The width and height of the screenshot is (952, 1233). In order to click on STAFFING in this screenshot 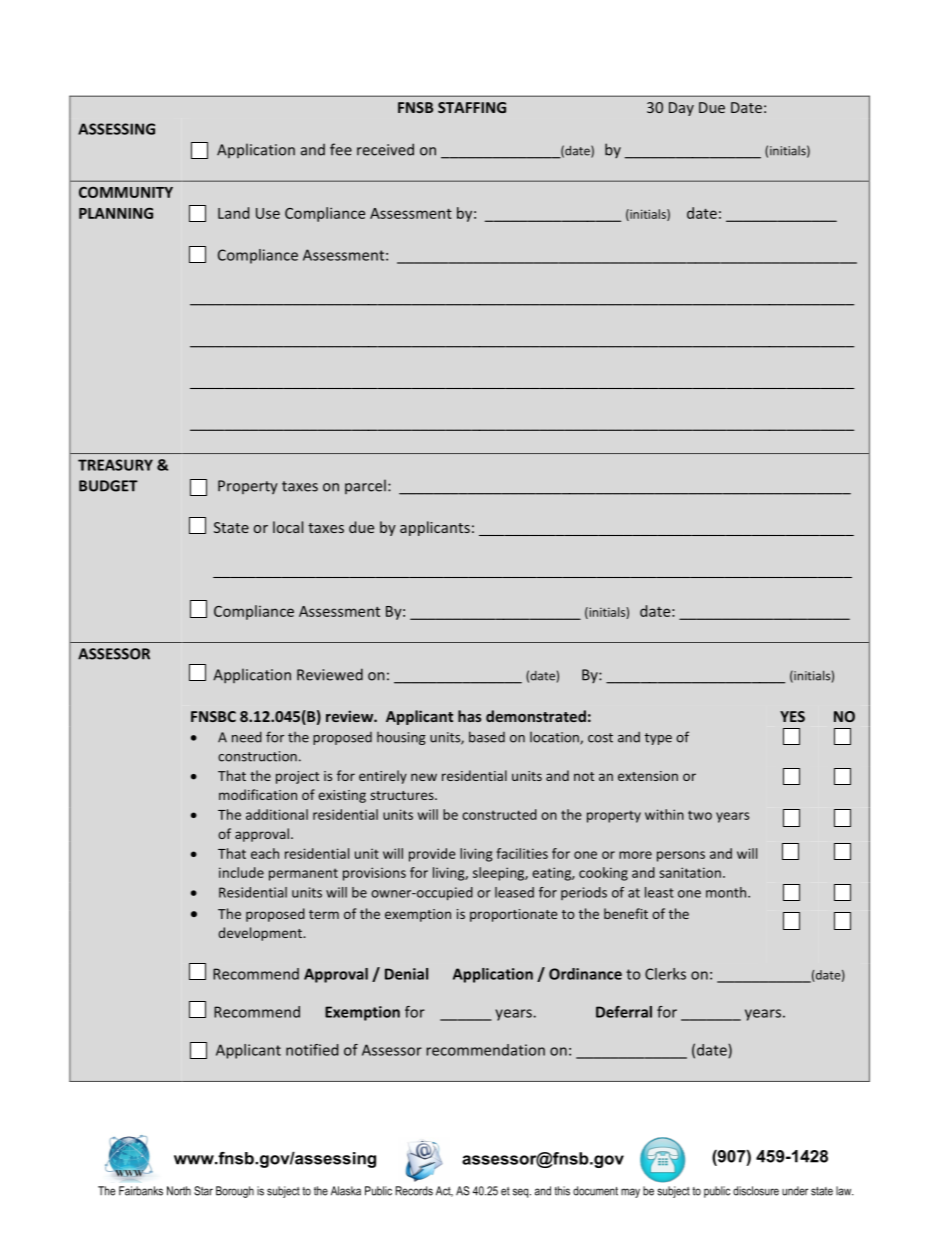, I will do `click(472, 107)`.
